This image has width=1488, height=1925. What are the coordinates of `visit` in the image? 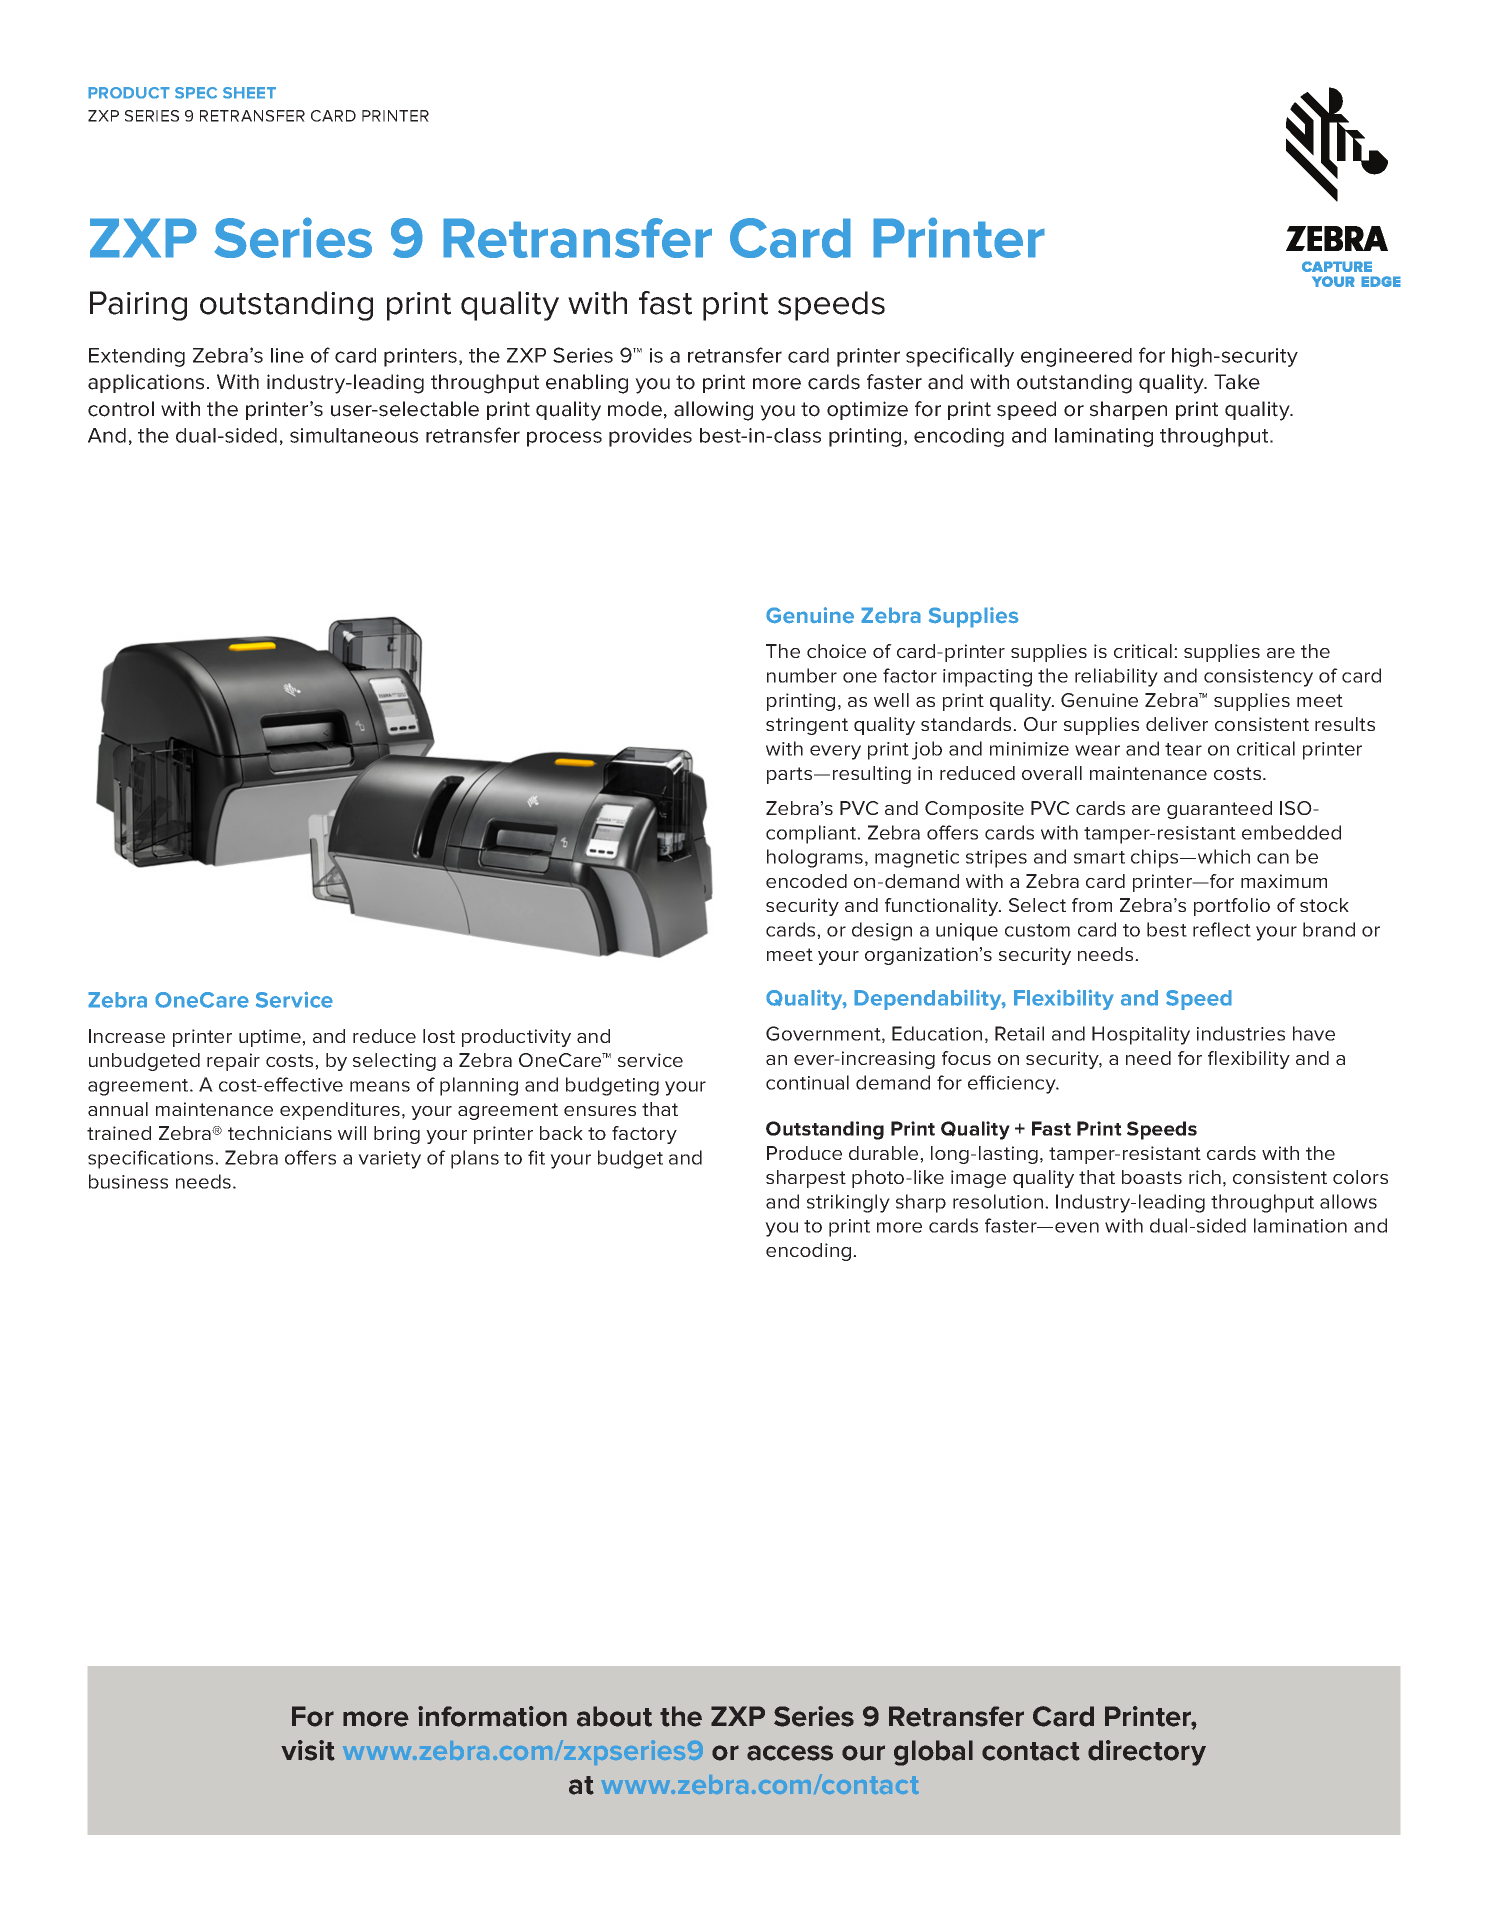 It's located at (308, 1750).
